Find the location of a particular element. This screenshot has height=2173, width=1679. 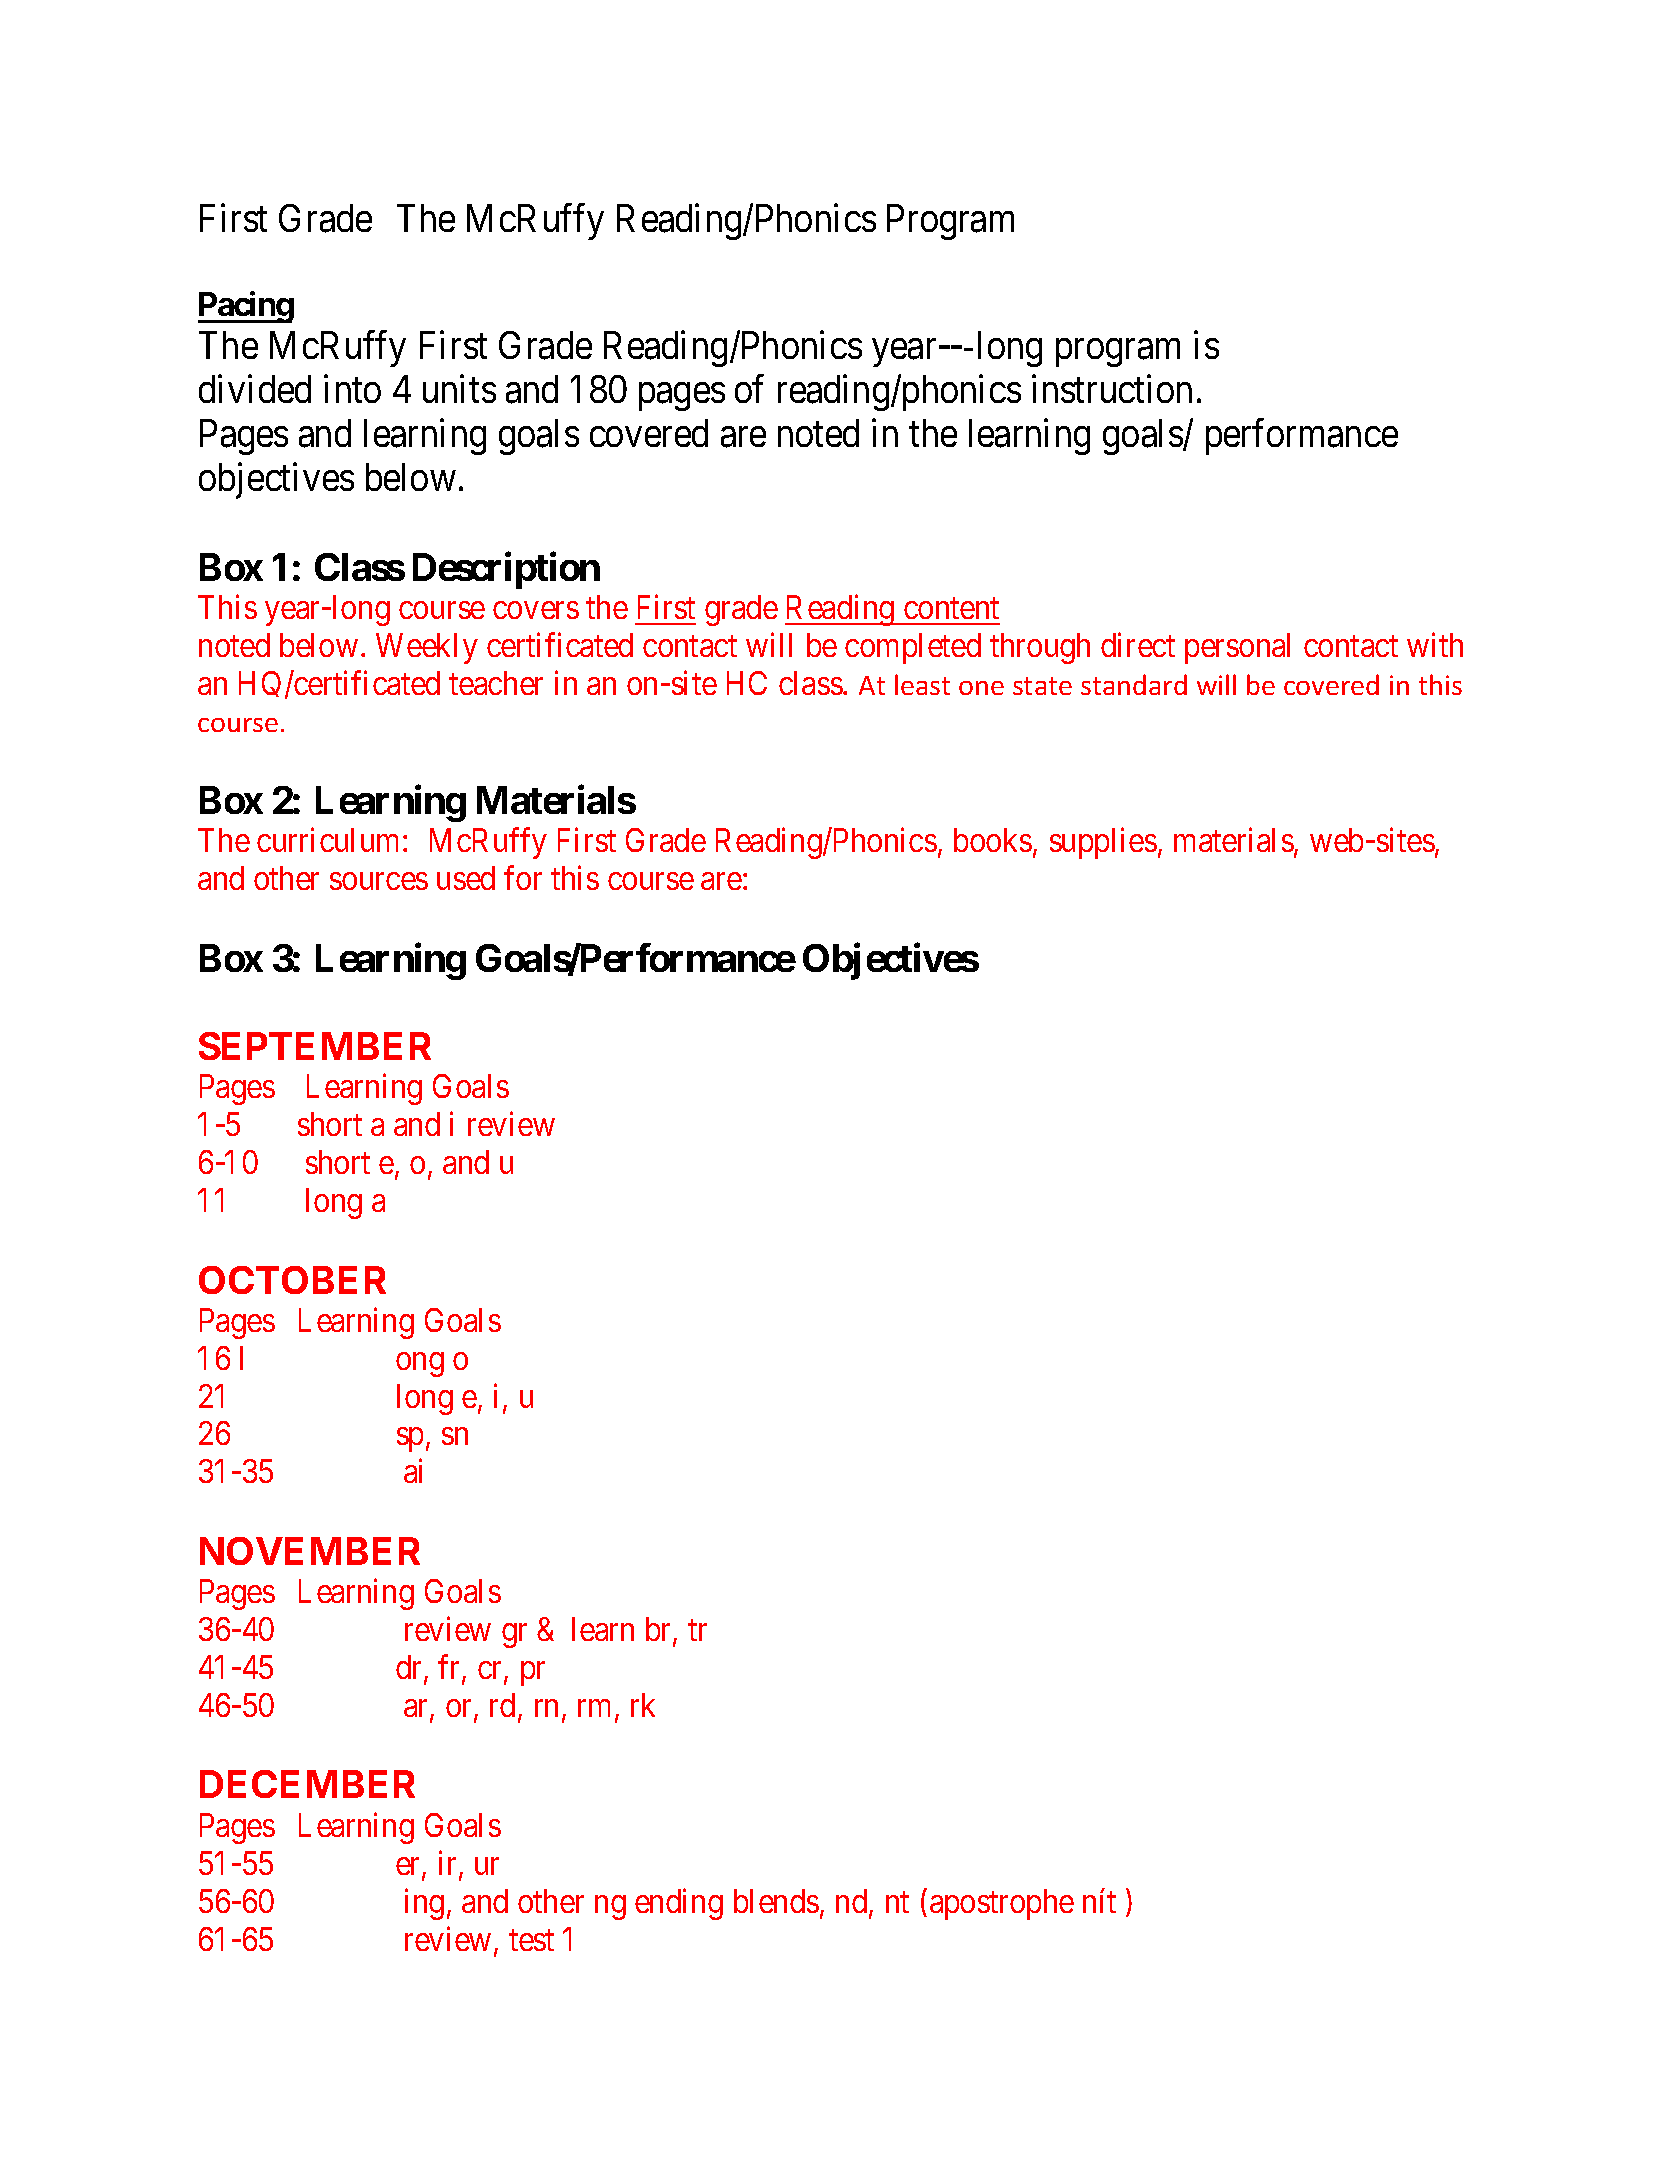

personal is located at coordinates (1237, 648).
